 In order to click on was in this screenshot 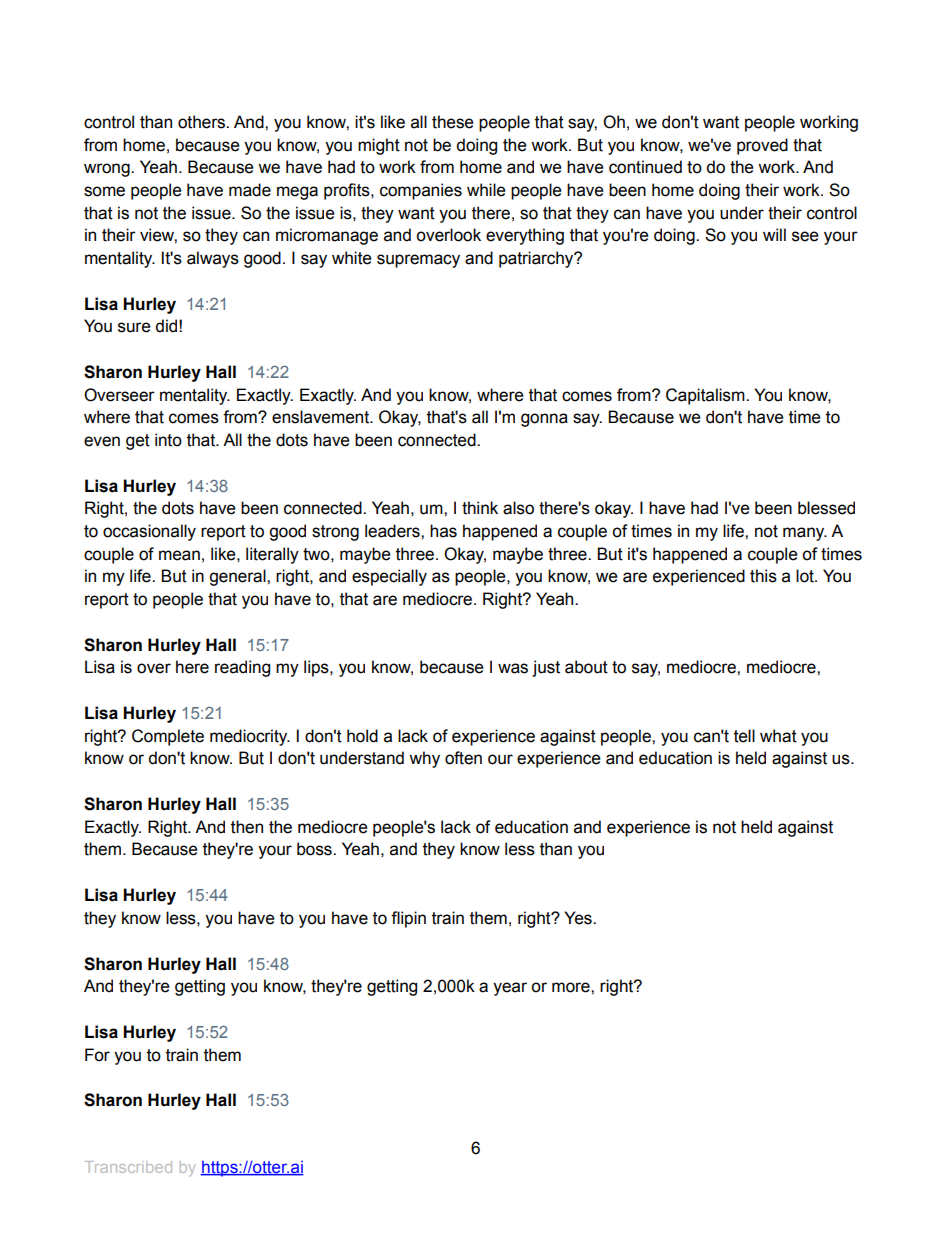, I will do `click(513, 668)`.
